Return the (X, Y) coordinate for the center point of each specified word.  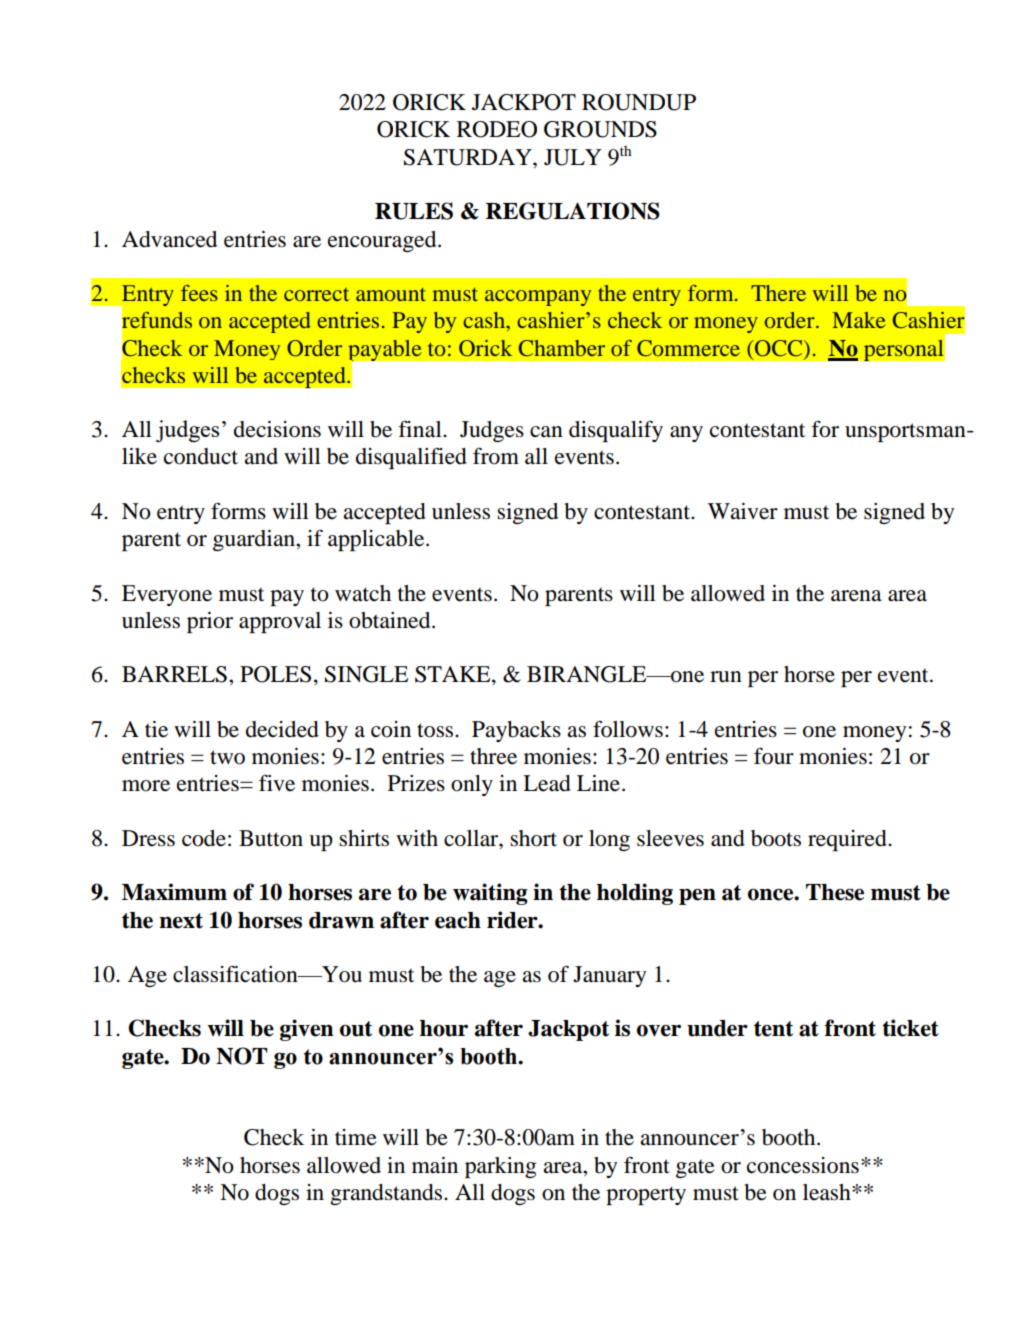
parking (501, 1167)
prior (210, 622)
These (835, 892)
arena (856, 596)
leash (828, 1192)
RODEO (497, 129)
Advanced (169, 239)
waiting (490, 894)
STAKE (454, 675)
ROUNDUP (639, 102)
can (546, 432)
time (356, 1137)
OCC (779, 348)
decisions (277, 429)
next (181, 921)
